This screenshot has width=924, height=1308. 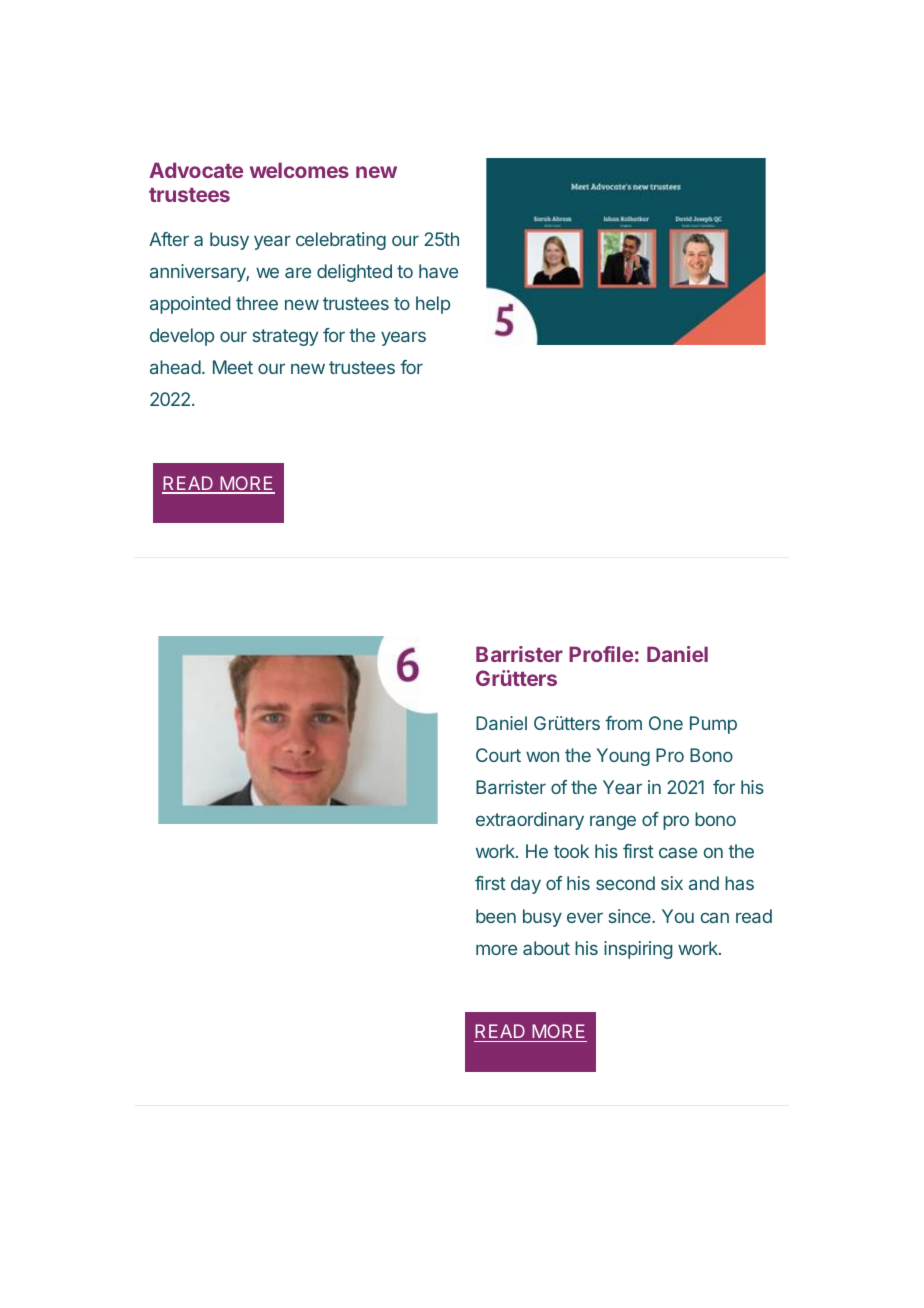 What do you see at coordinates (438, 271) in the screenshot?
I see `have` at bounding box center [438, 271].
